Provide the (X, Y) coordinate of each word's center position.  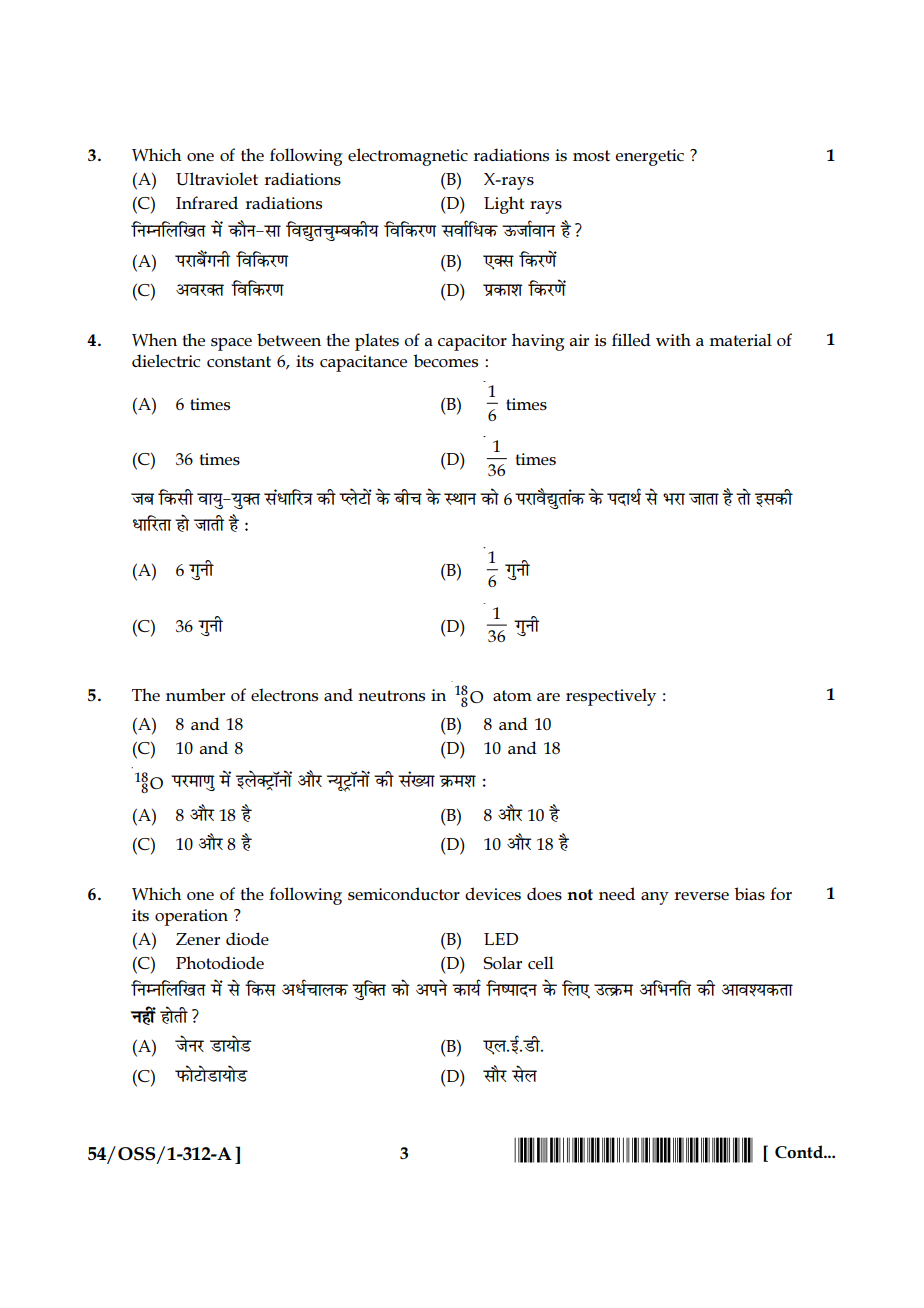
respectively (611, 697)
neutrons (391, 696)
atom (512, 695)
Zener (198, 939)
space (231, 344)
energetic (649, 157)
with (673, 339)
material (740, 339)
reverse (701, 896)
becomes (445, 361)
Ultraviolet (217, 179)
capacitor (472, 342)
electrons (284, 695)
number (195, 694)
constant (239, 361)
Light (504, 205)
